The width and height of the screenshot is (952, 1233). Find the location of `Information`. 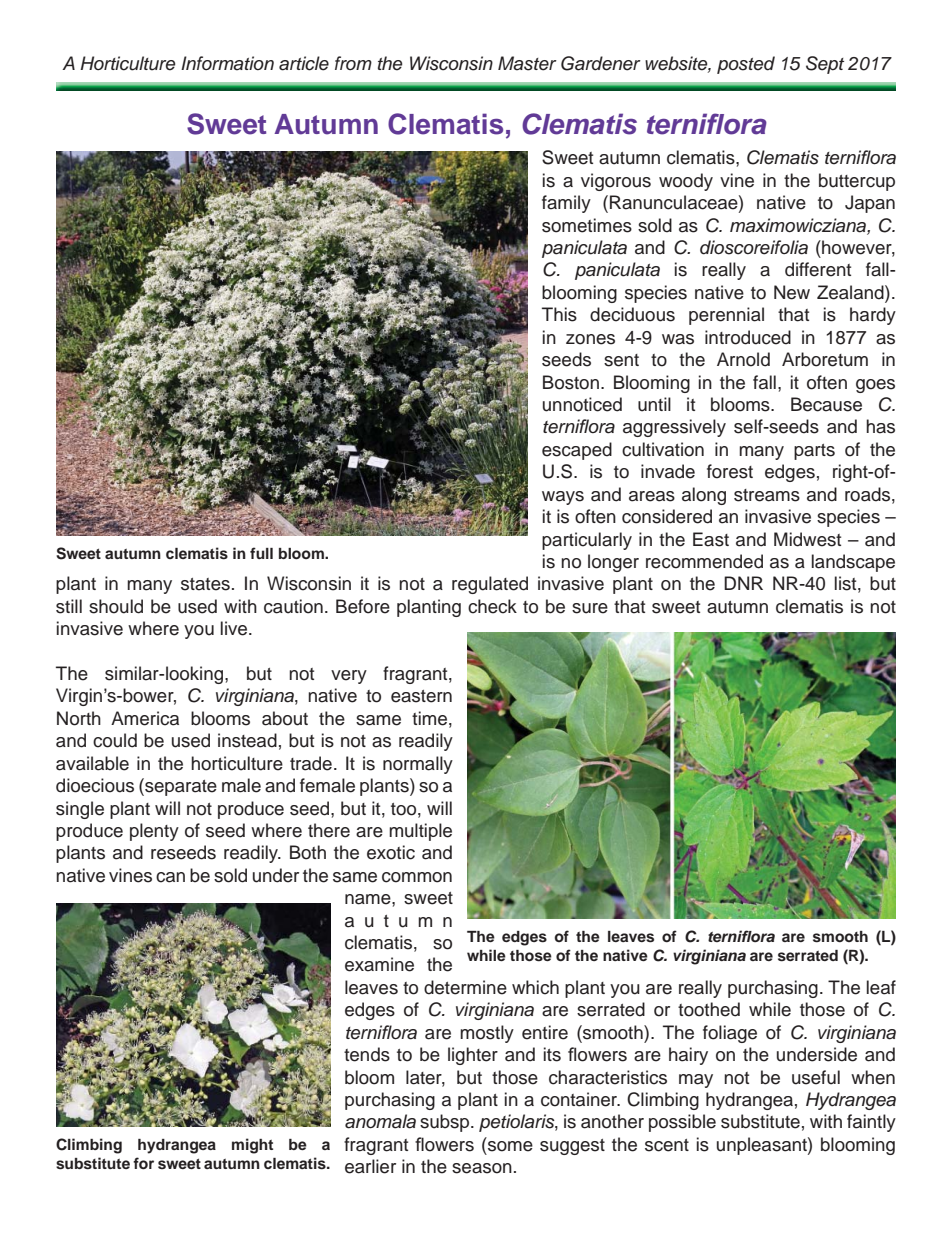

Information is located at coordinates (227, 63).
